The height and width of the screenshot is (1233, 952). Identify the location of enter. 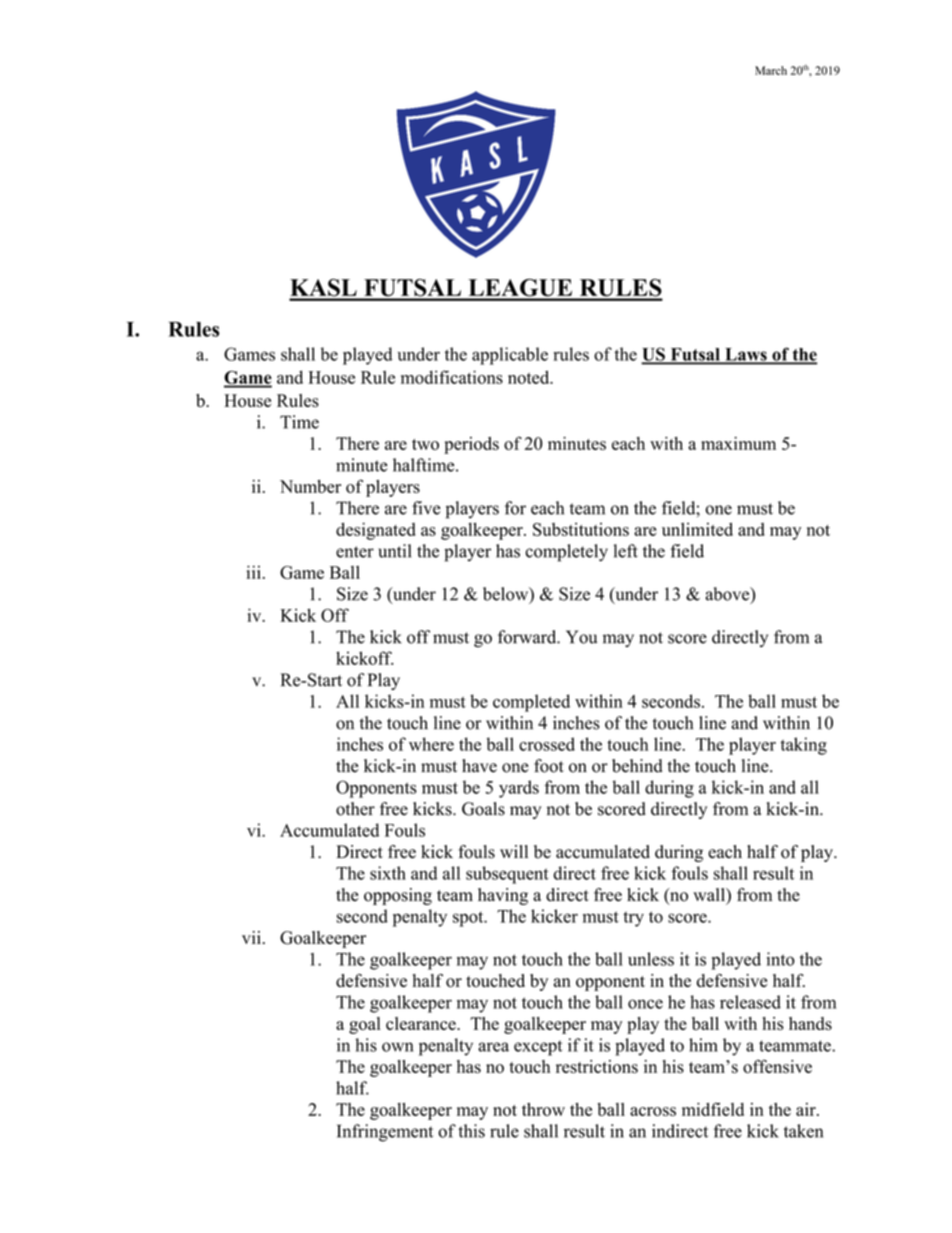
(355, 552).
